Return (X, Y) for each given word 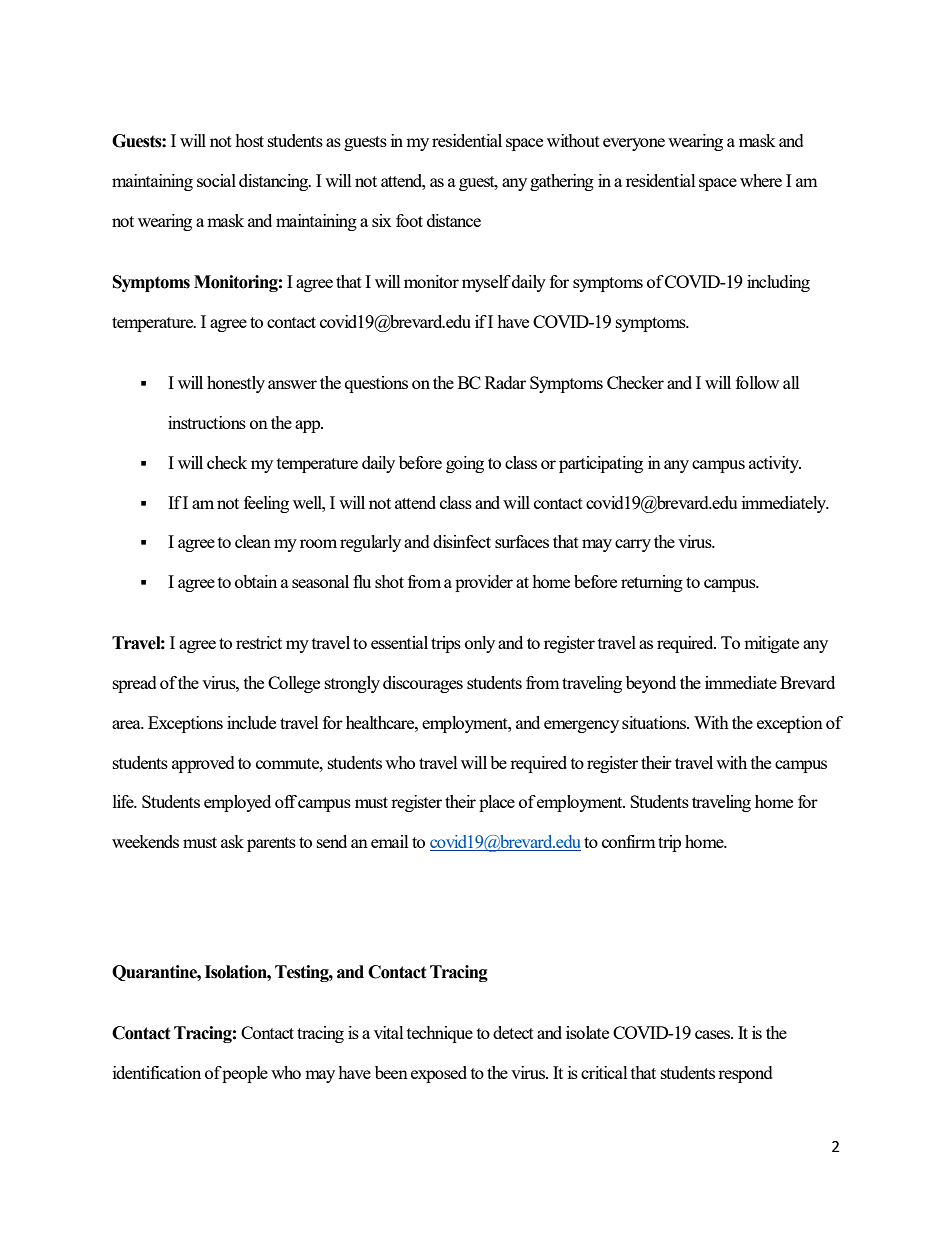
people (245, 1074)
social (216, 180)
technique (440, 1034)
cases (714, 1034)
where (761, 180)
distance (454, 220)
